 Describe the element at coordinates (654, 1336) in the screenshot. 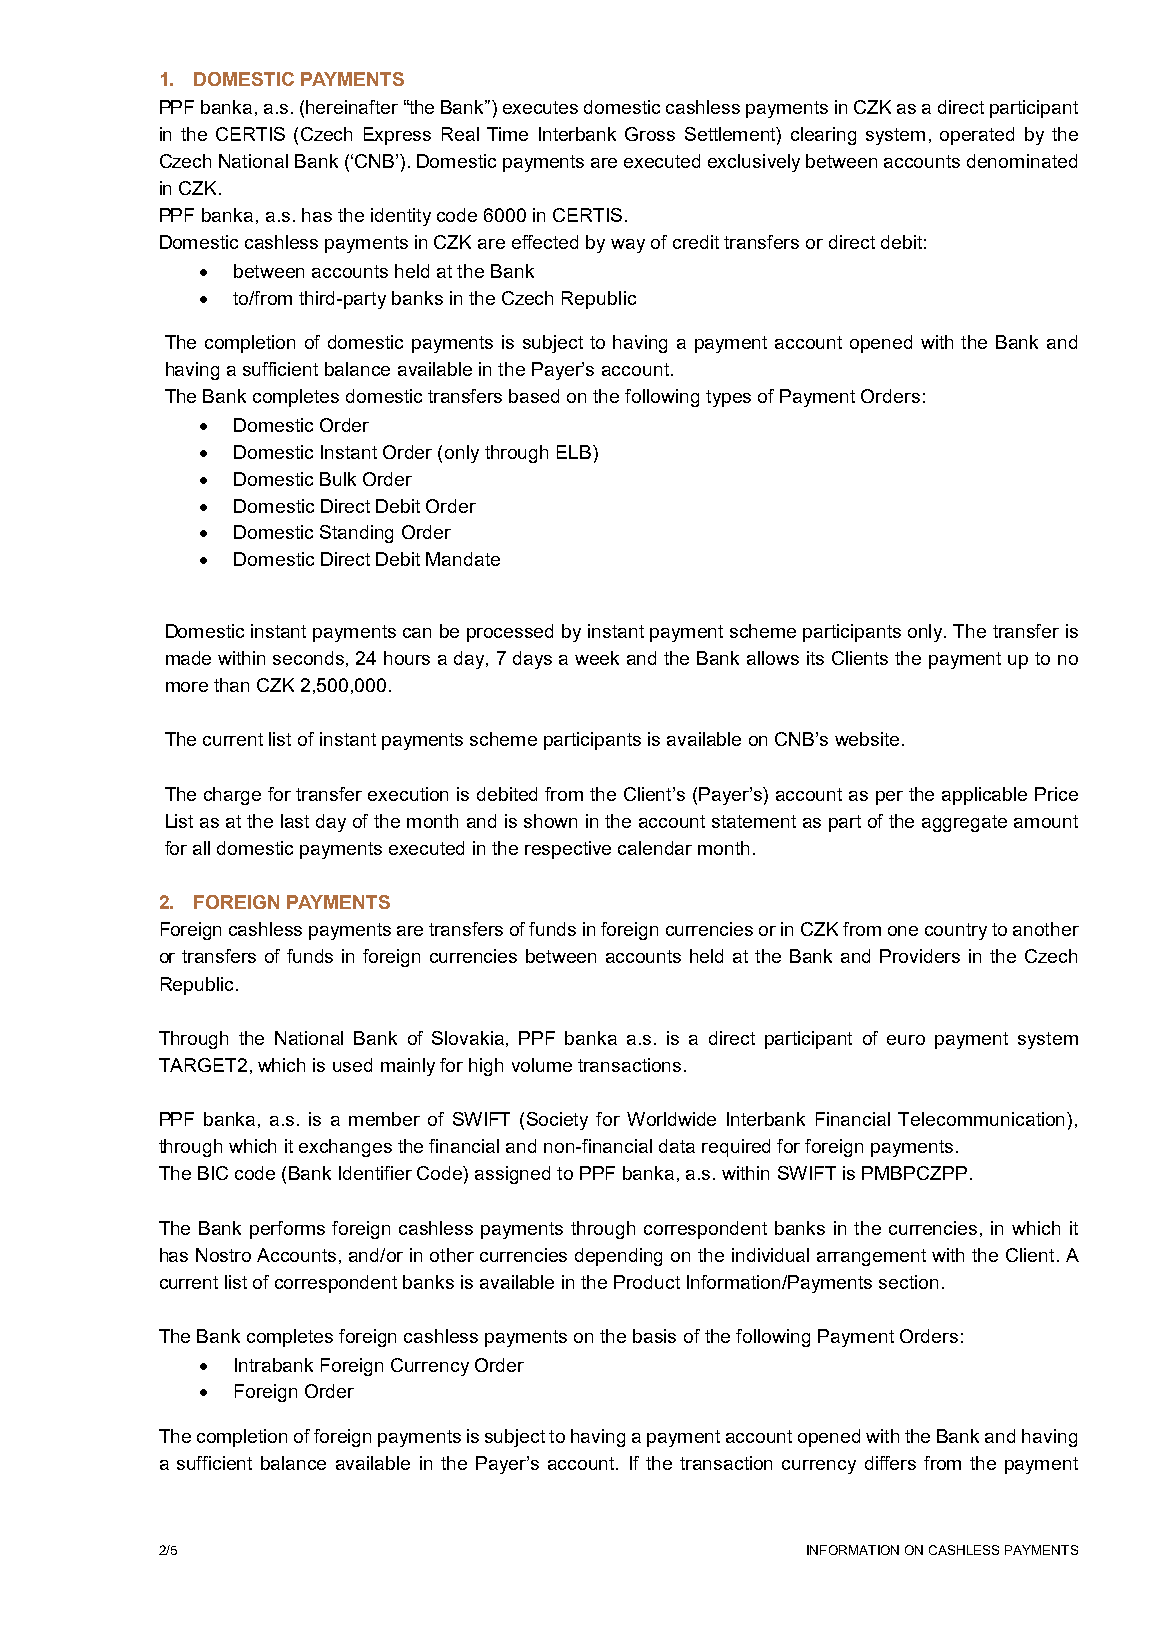

I see `basis` at that location.
